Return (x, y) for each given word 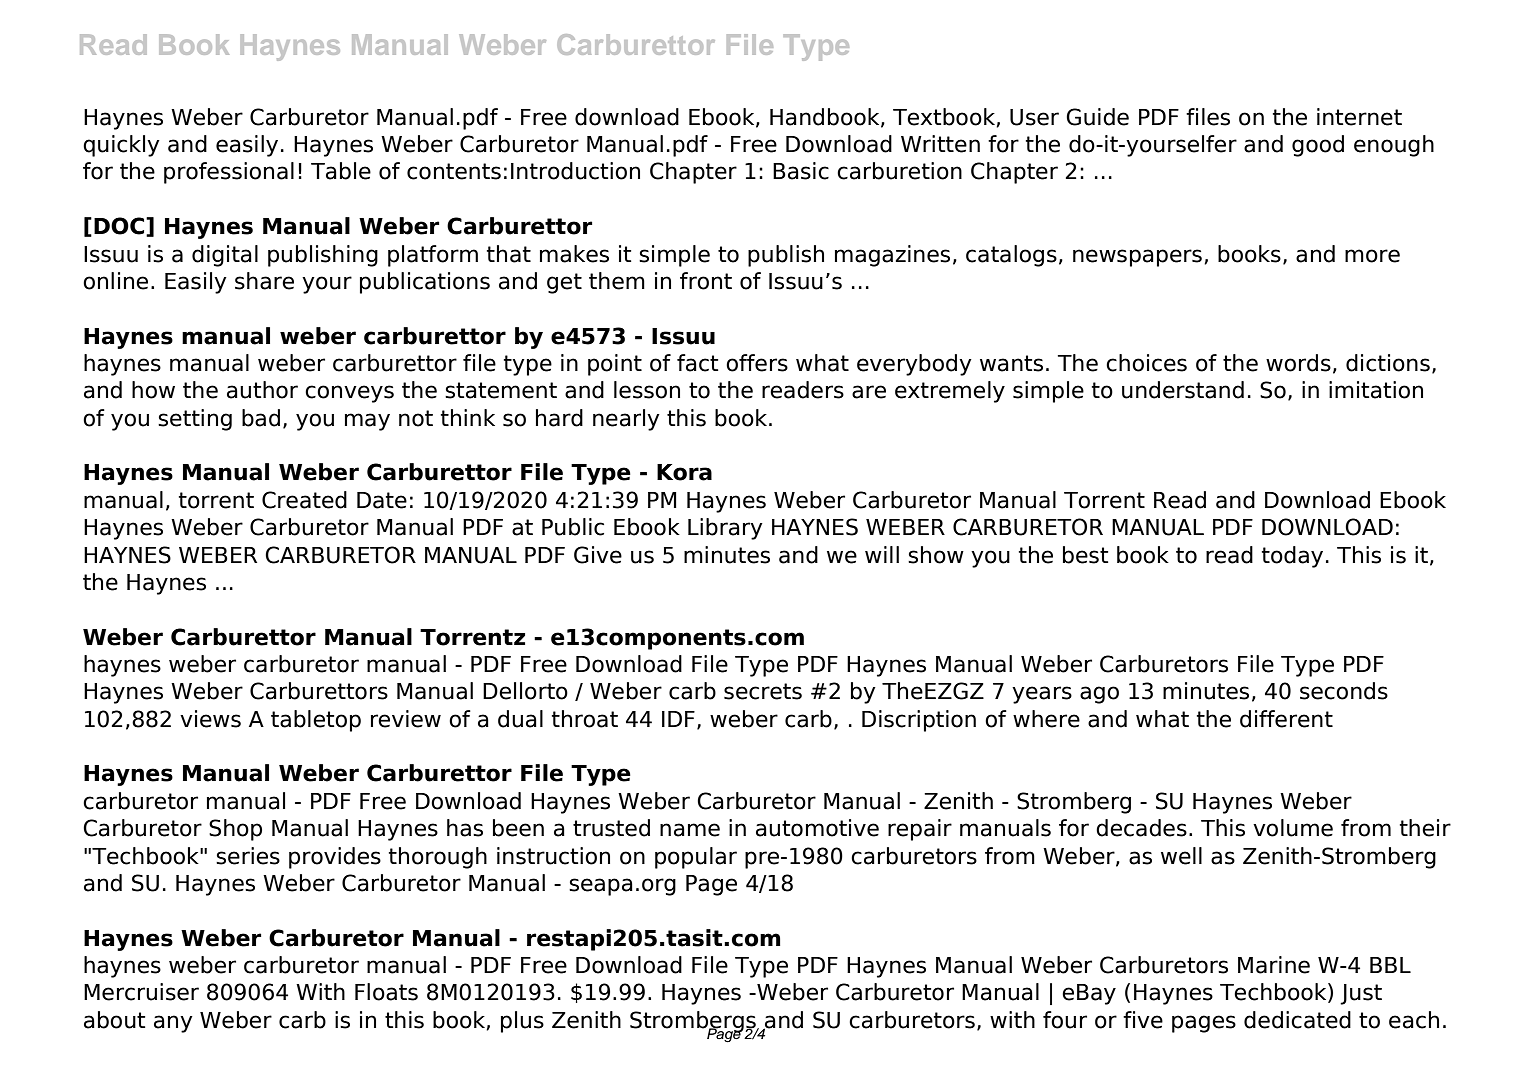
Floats (386, 992)
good (1318, 146)
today (1292, 557)
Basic (801, 171)
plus (522, 1022)
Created (304, 500)
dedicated (1297, 1020)
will (882, 554)
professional (229, 173)
